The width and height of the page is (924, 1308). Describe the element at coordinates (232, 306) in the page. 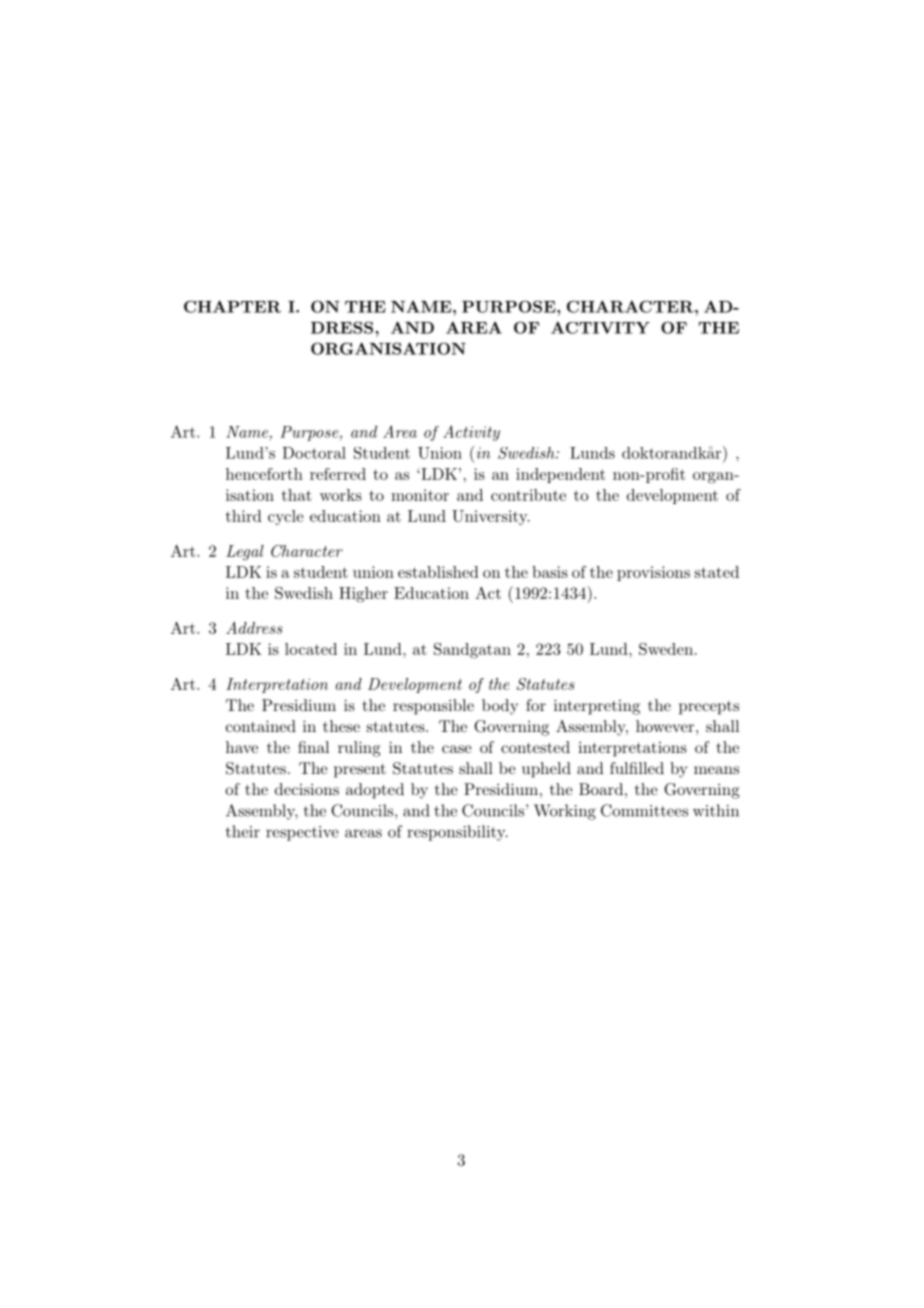

I see `CHAPTER` at that location.
